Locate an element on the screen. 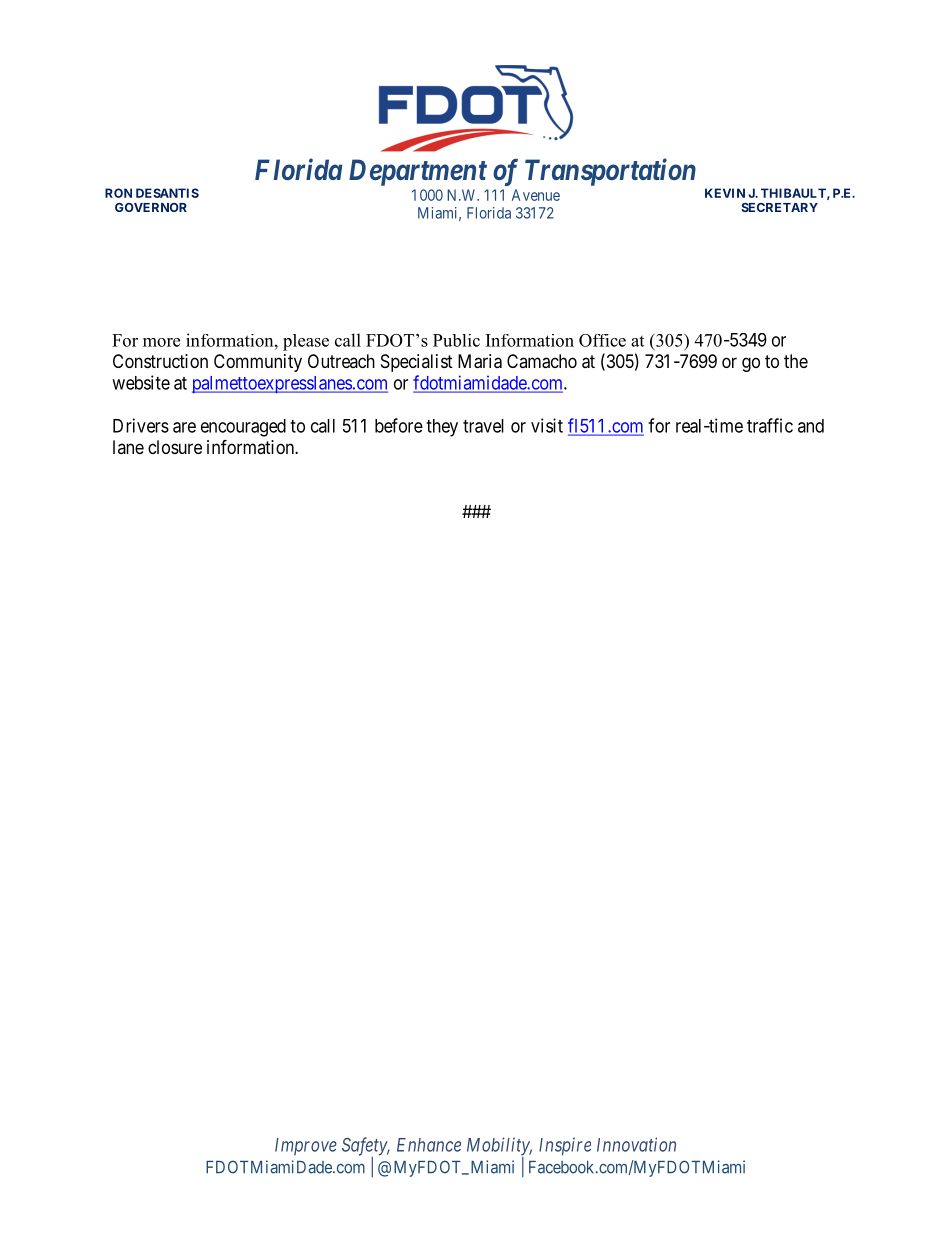 The height and width of the screenshot is (1233, 952). DESANTIS is located at coordinates (167, 193).
